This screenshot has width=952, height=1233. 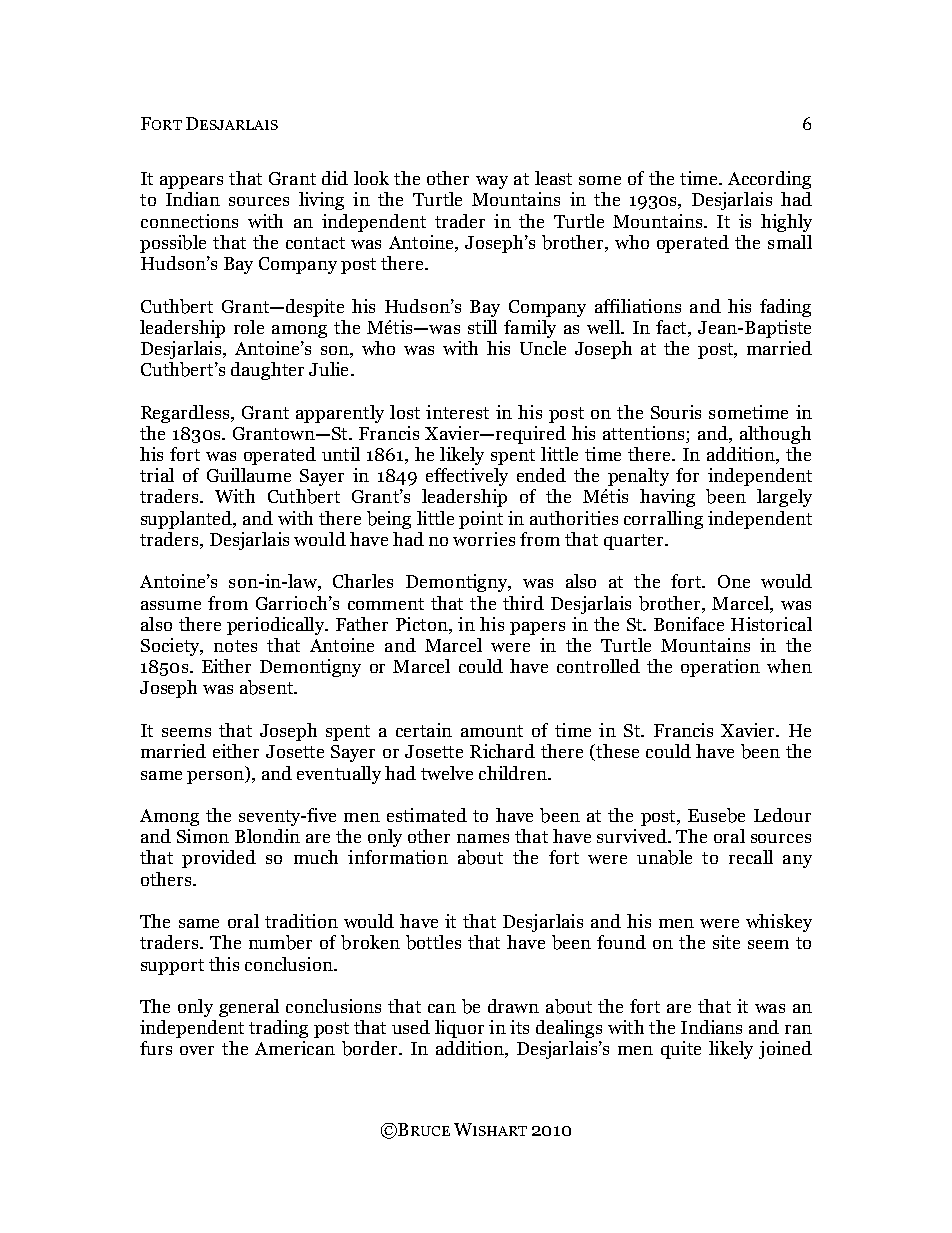 I want to click on effectively, so click(x=467, y=477).
